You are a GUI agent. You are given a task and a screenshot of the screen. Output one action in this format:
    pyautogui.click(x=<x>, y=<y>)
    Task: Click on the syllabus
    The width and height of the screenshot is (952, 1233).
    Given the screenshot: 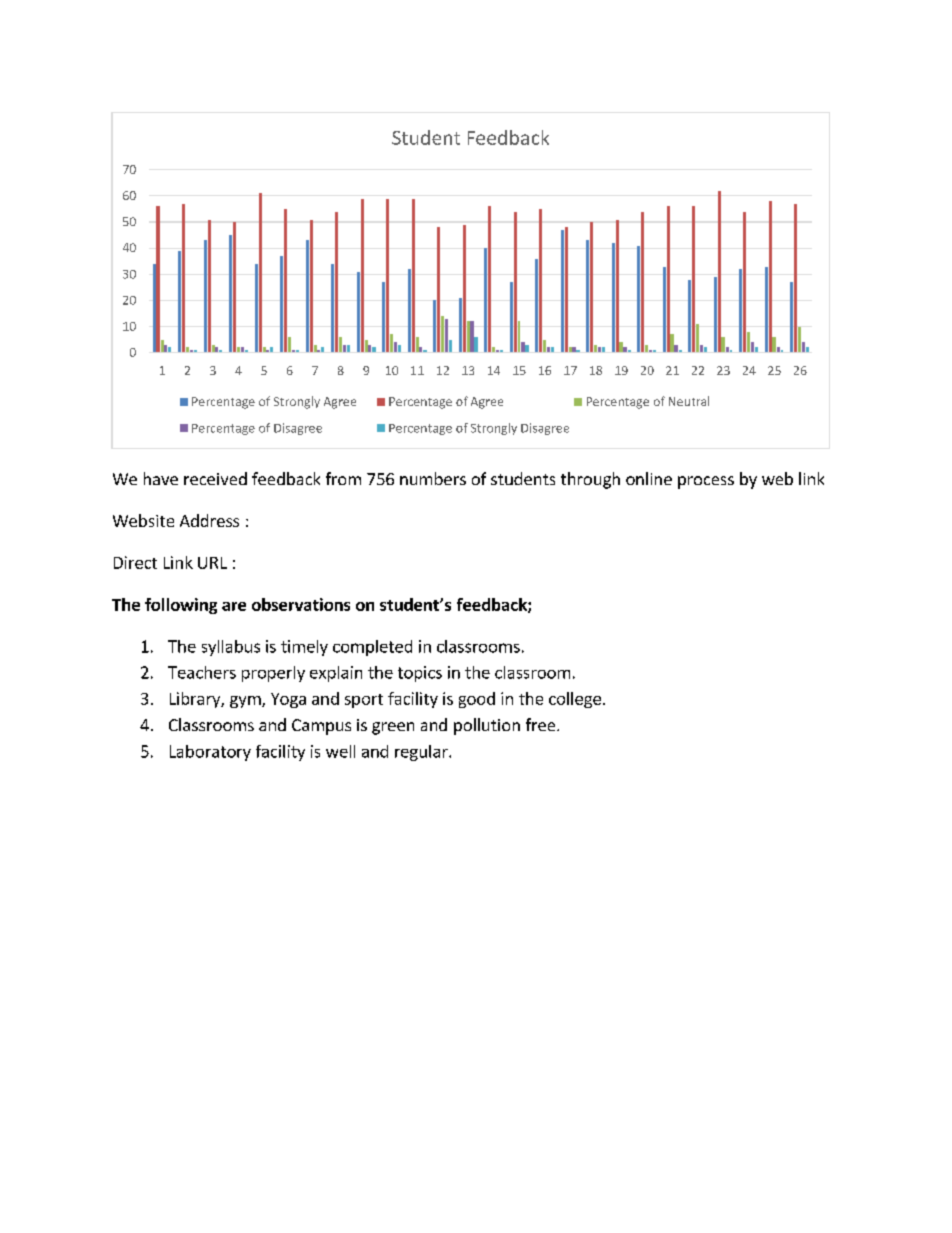 What is the action you would take?
    pyautogui.click(x=231, y=648)
